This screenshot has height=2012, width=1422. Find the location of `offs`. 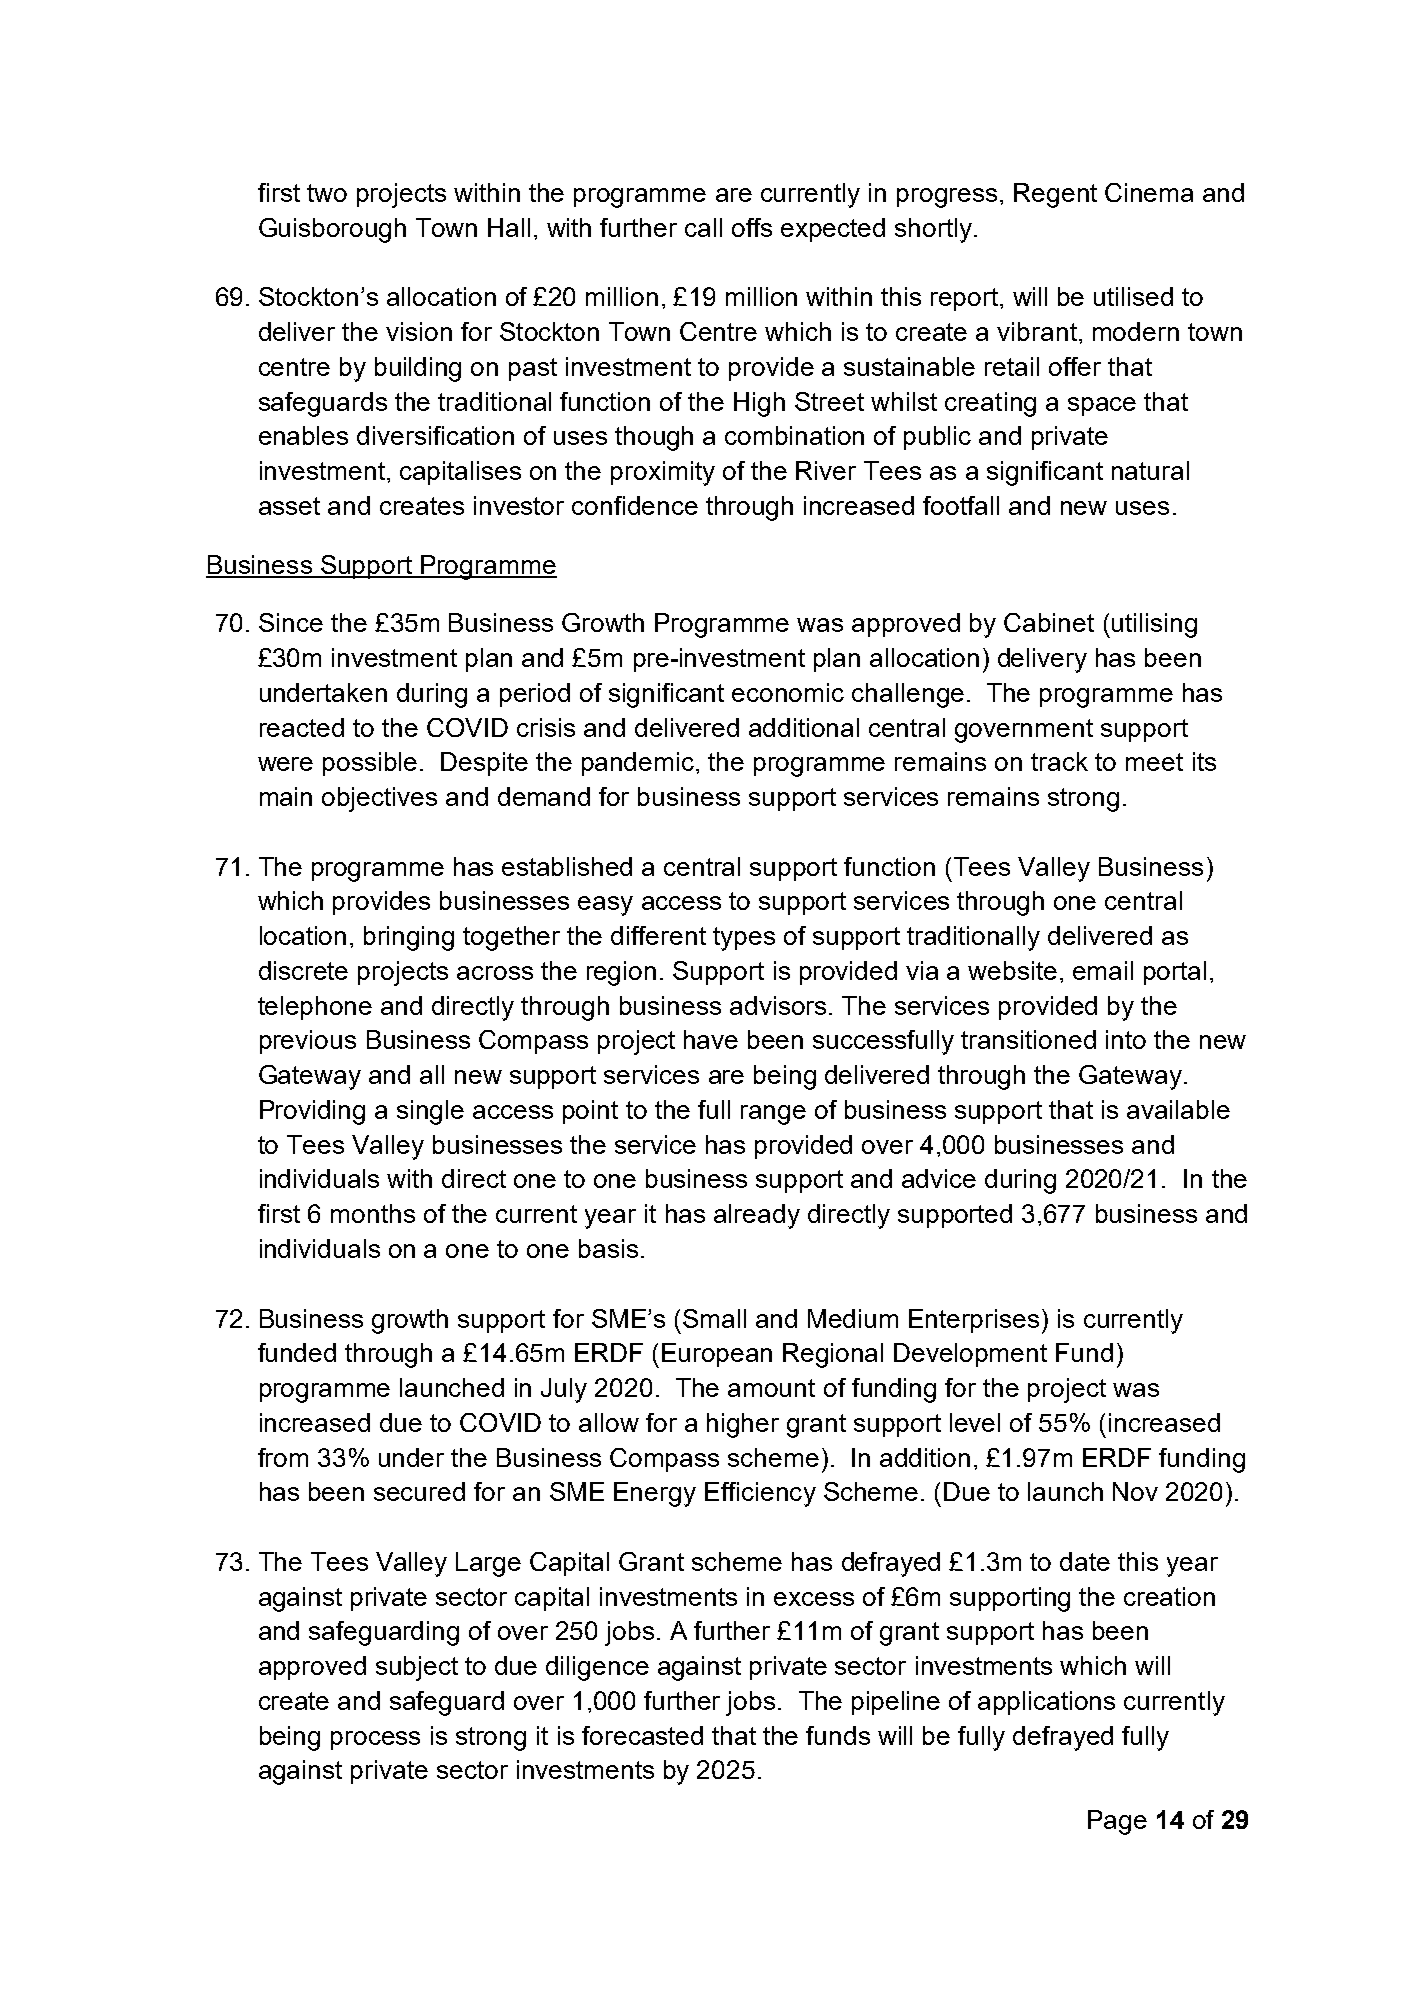

offs is located at coordinates (752, 227).
